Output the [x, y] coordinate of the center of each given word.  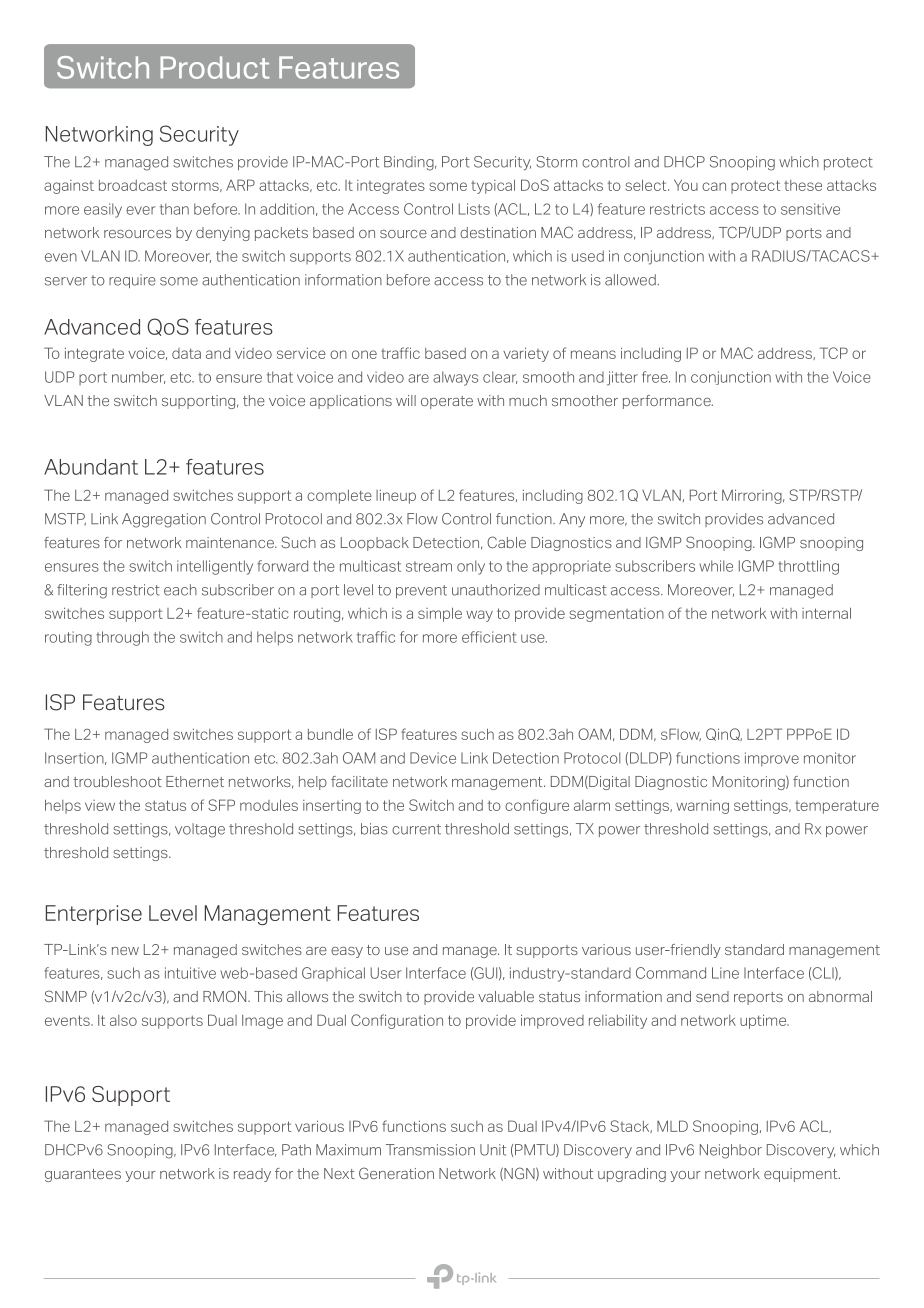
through [122, 638]
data [186, 353]
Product [215, 67]
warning [702, 807]
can [714, 186]
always [455, 378]
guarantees [83, 1175]
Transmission [430, 1150]
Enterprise [94, 915]
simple [440, 614]
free [656, 377]
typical [493, 186]
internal [826, 613]
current [416, 829]
